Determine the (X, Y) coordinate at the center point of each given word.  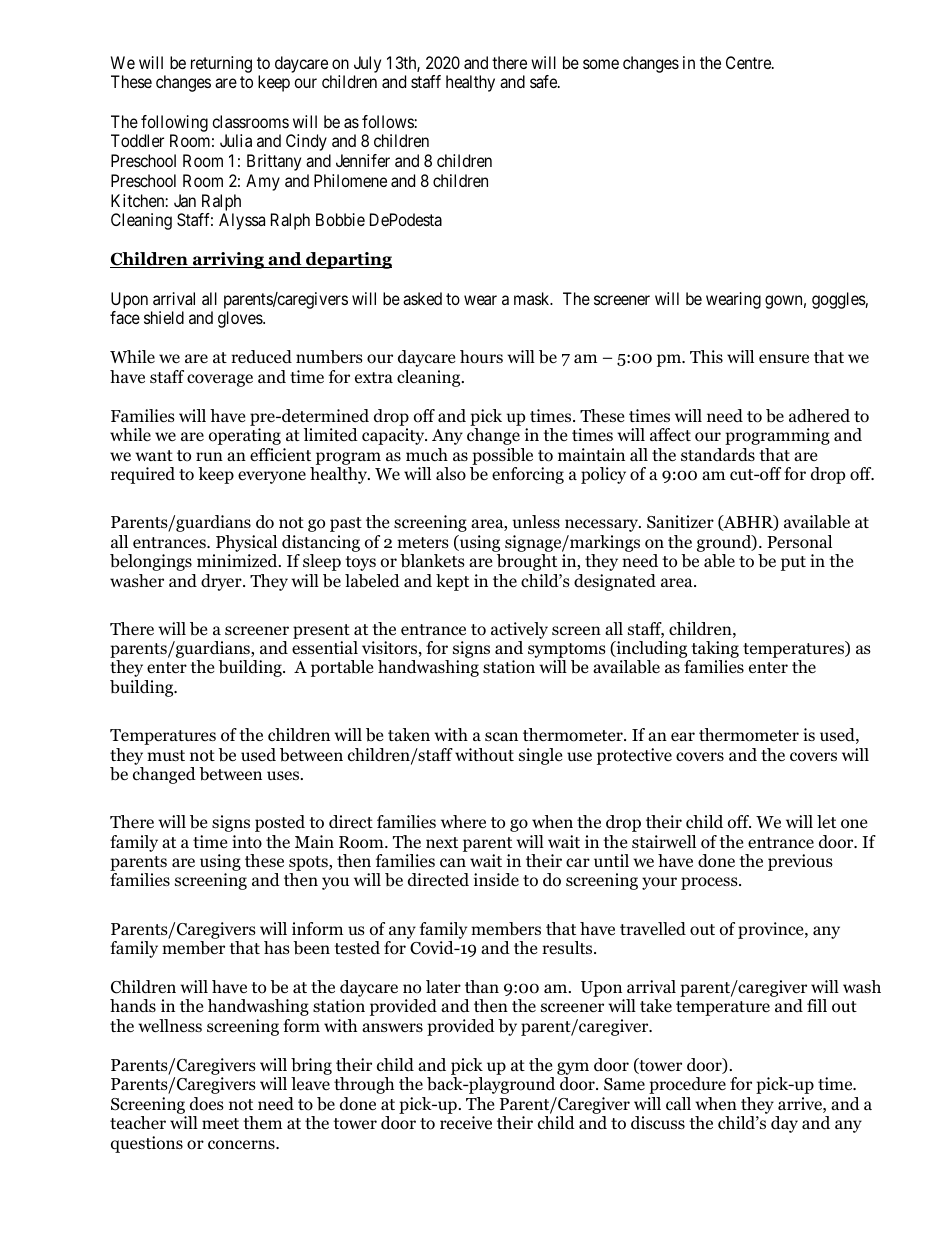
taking (714, 651)
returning (221, 64)
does (207, 1104)
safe (544, 81)
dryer (222, 582)
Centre (749, 62)
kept (452, 582)
